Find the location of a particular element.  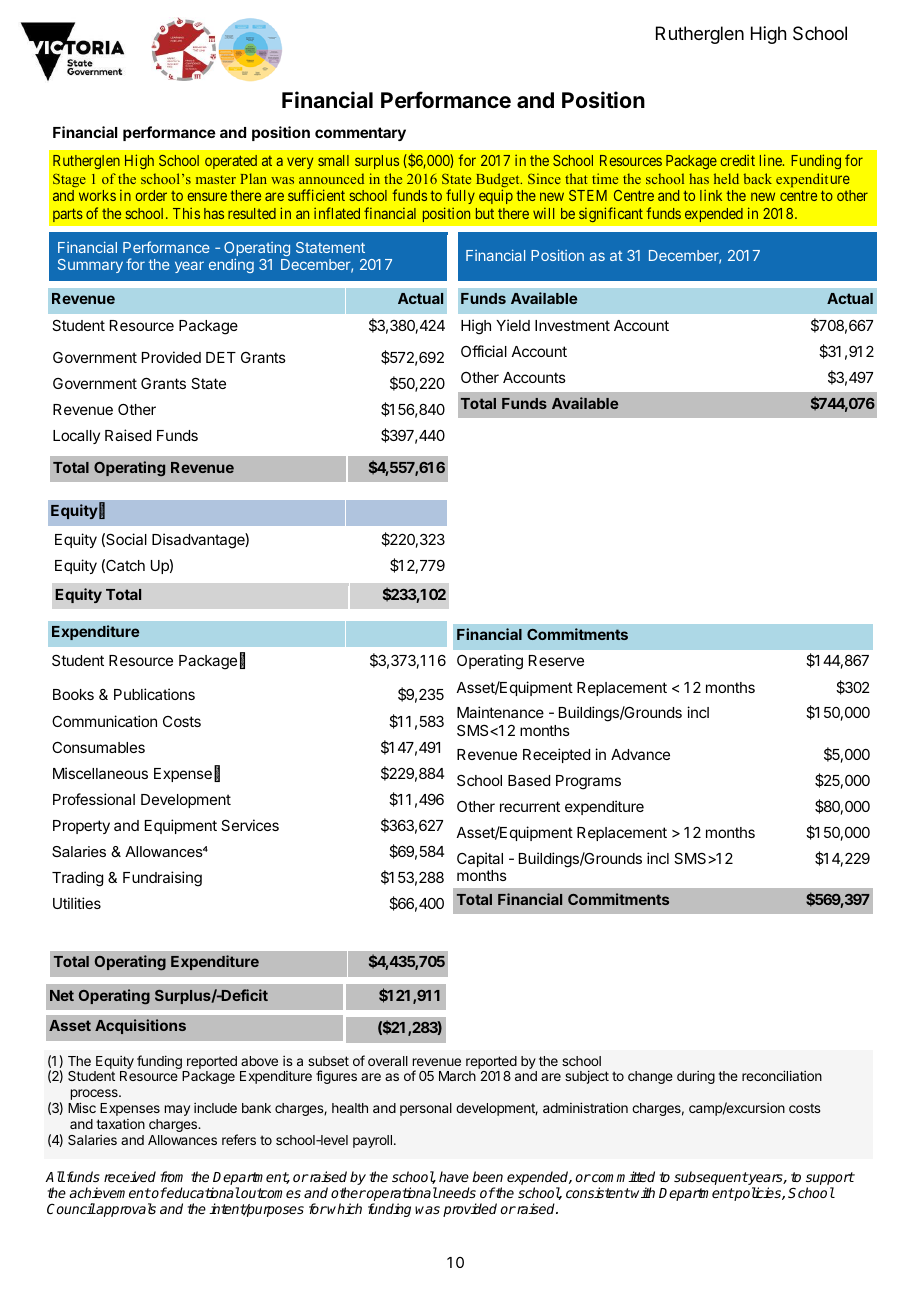

fully is located at coordinates (459, 198).
